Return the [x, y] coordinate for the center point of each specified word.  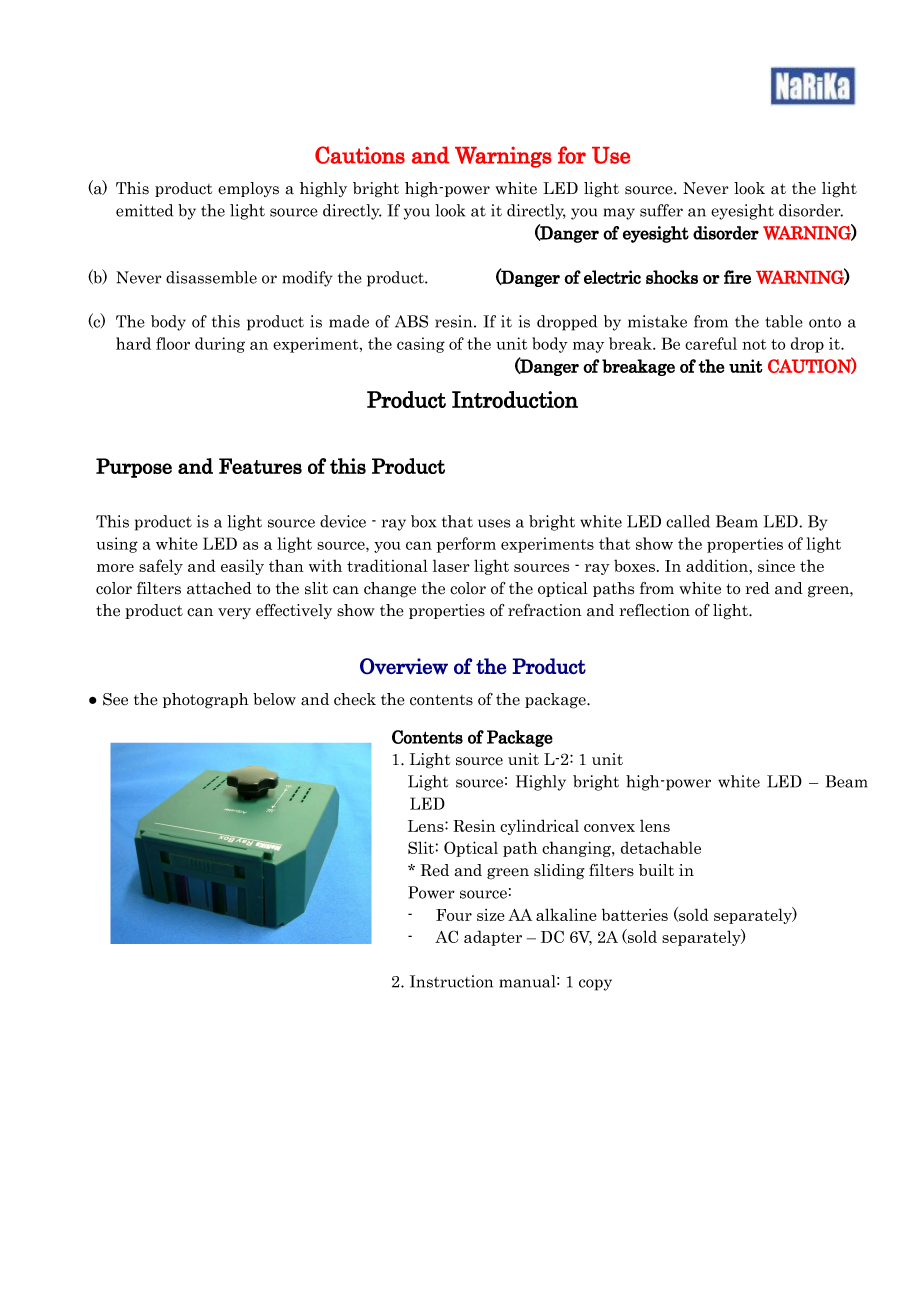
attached [219, 588]
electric [612, 277]
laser [451, 565]
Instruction [451, 981]
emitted [144, 210]
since [776, 565]
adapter [493, 938]
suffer [661, 210]
